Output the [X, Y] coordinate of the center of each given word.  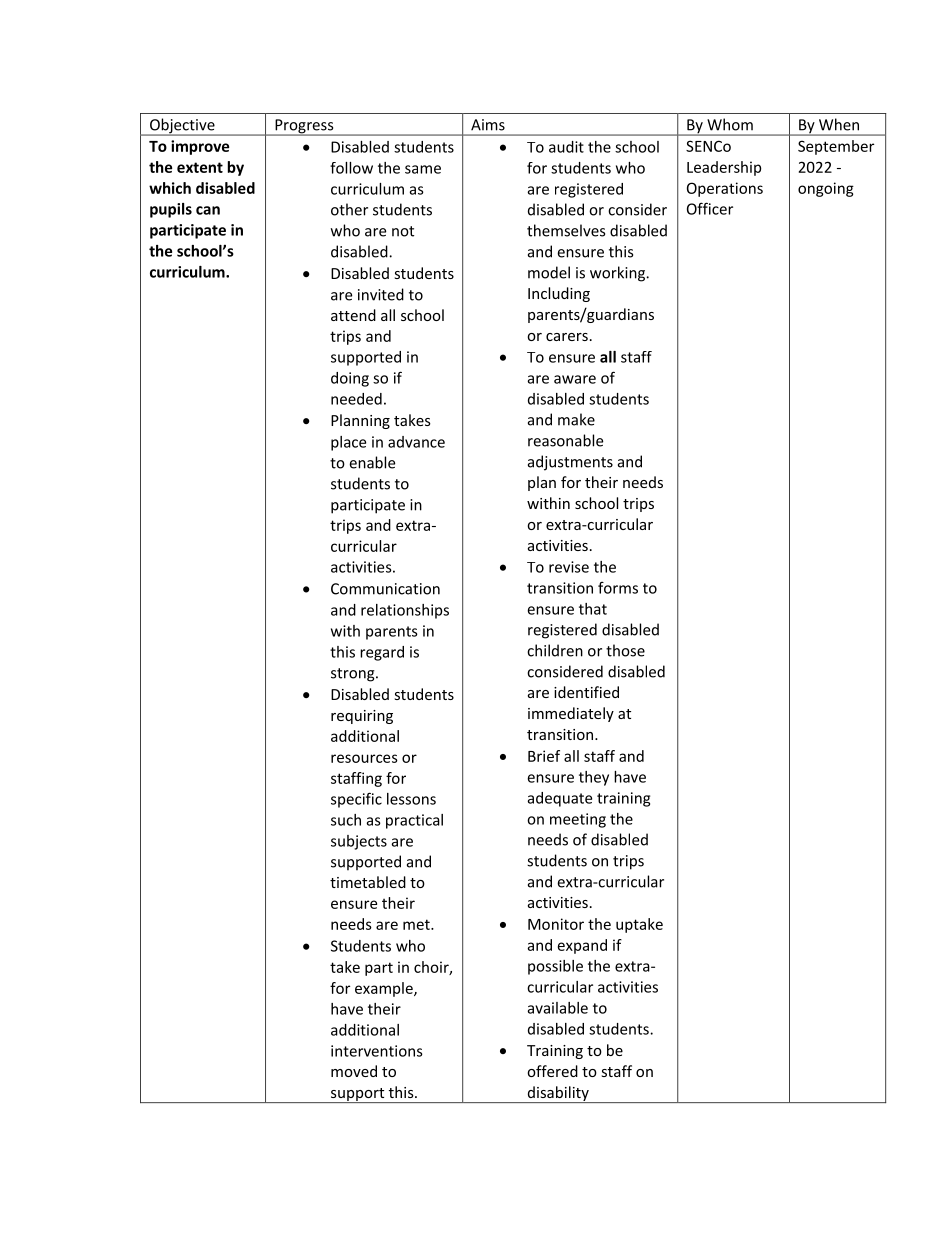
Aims [488, 125]
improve [200, 147]
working [618, 274]
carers [567, 337]
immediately [571, 714]
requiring [362, 717]
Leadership [724, 168]
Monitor [556, 924]
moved [354, 1071]
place [348, 443]
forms [618, 587]
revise [569, 567]
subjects [359, 842]
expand [582, 946]
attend [353, 315]
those [625, 650]
